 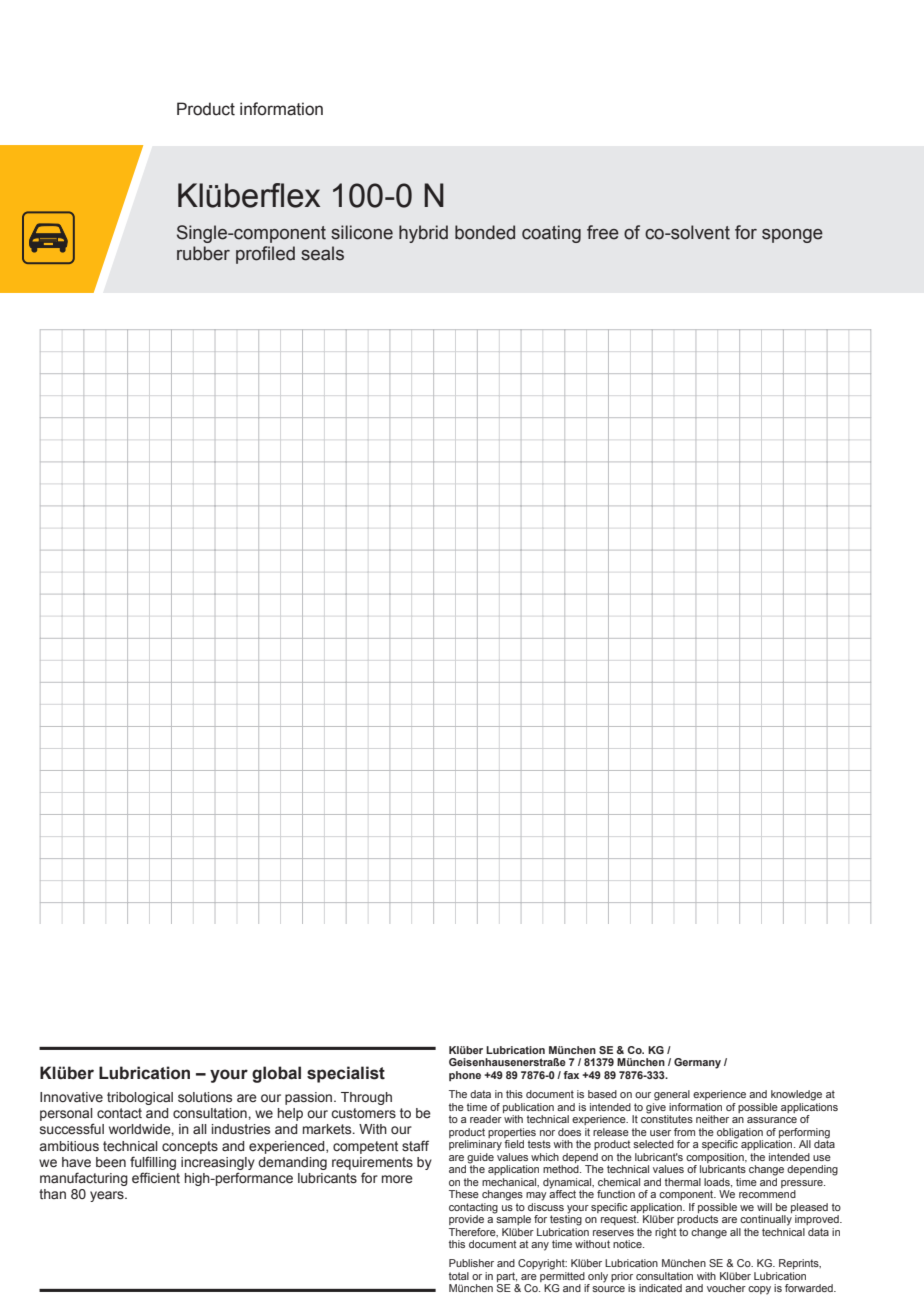 I want to click on free, so click(x=603, y=232).
